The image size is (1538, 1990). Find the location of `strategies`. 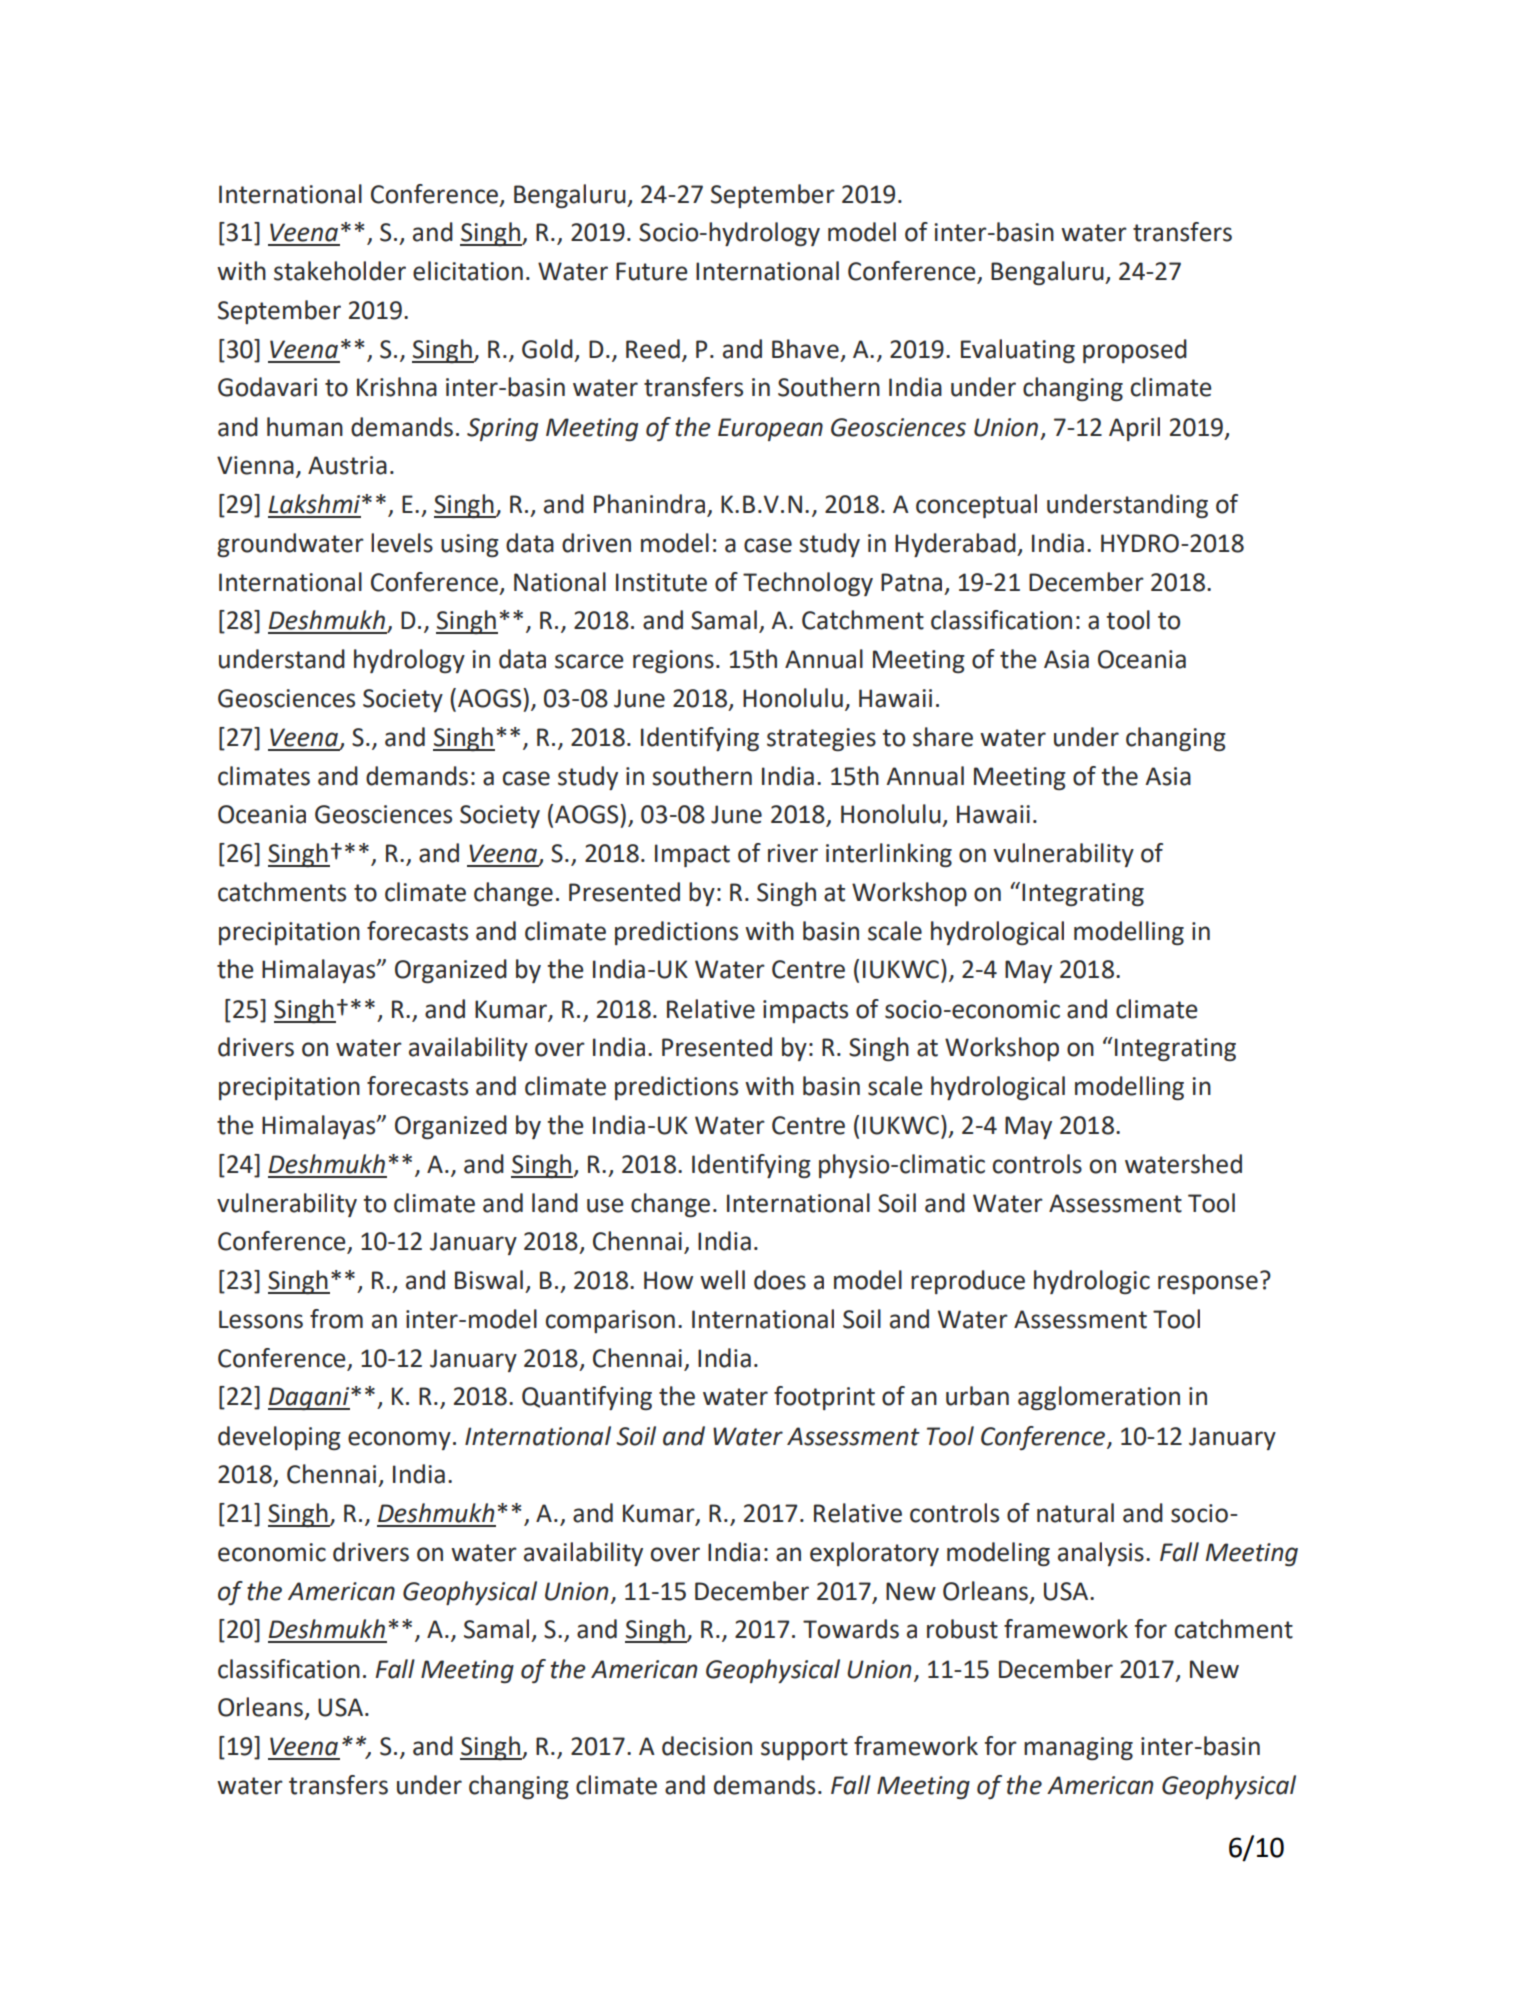

strategies is located at coordinates (821, 739).
